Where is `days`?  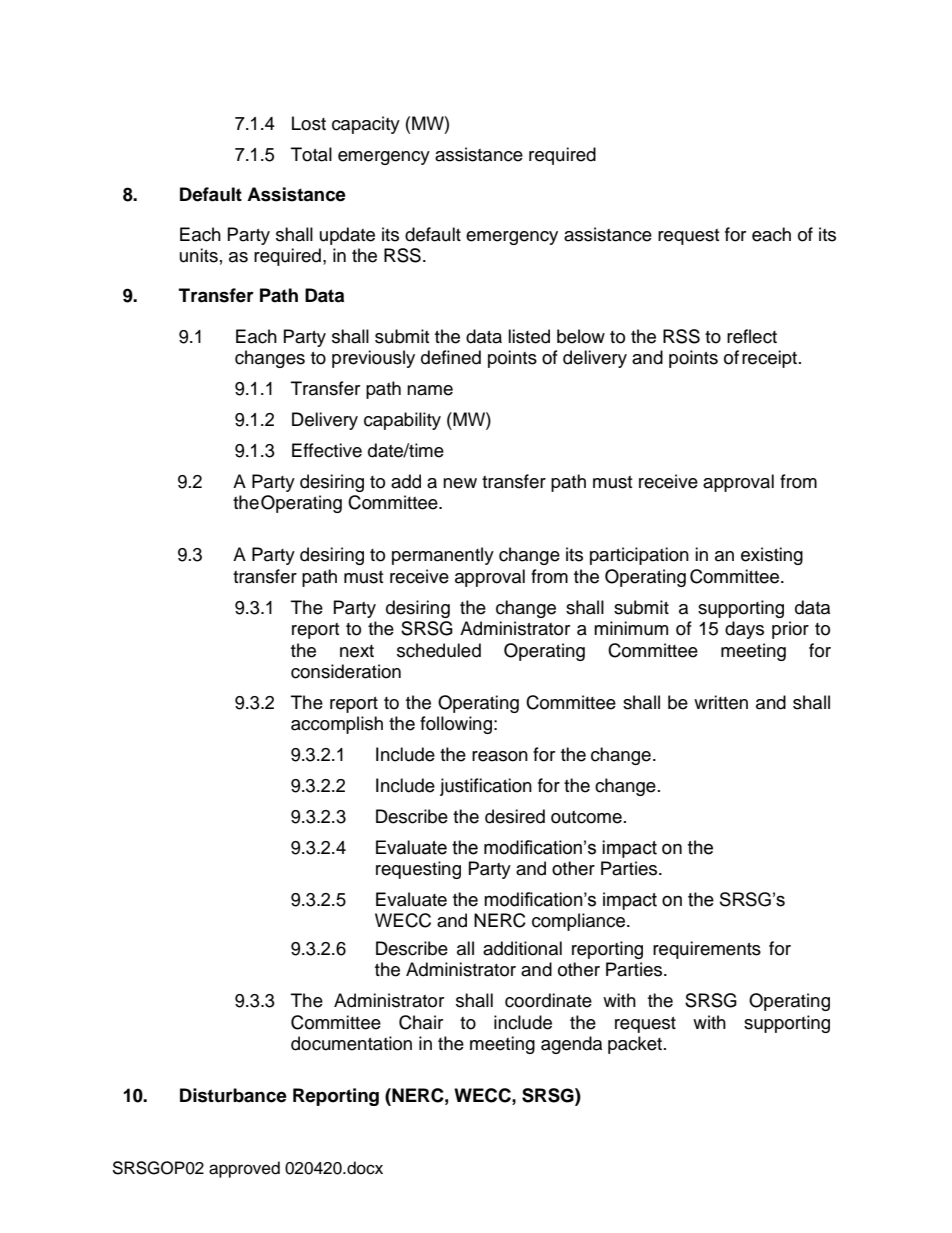 days is located at coordinates (744, 630).
